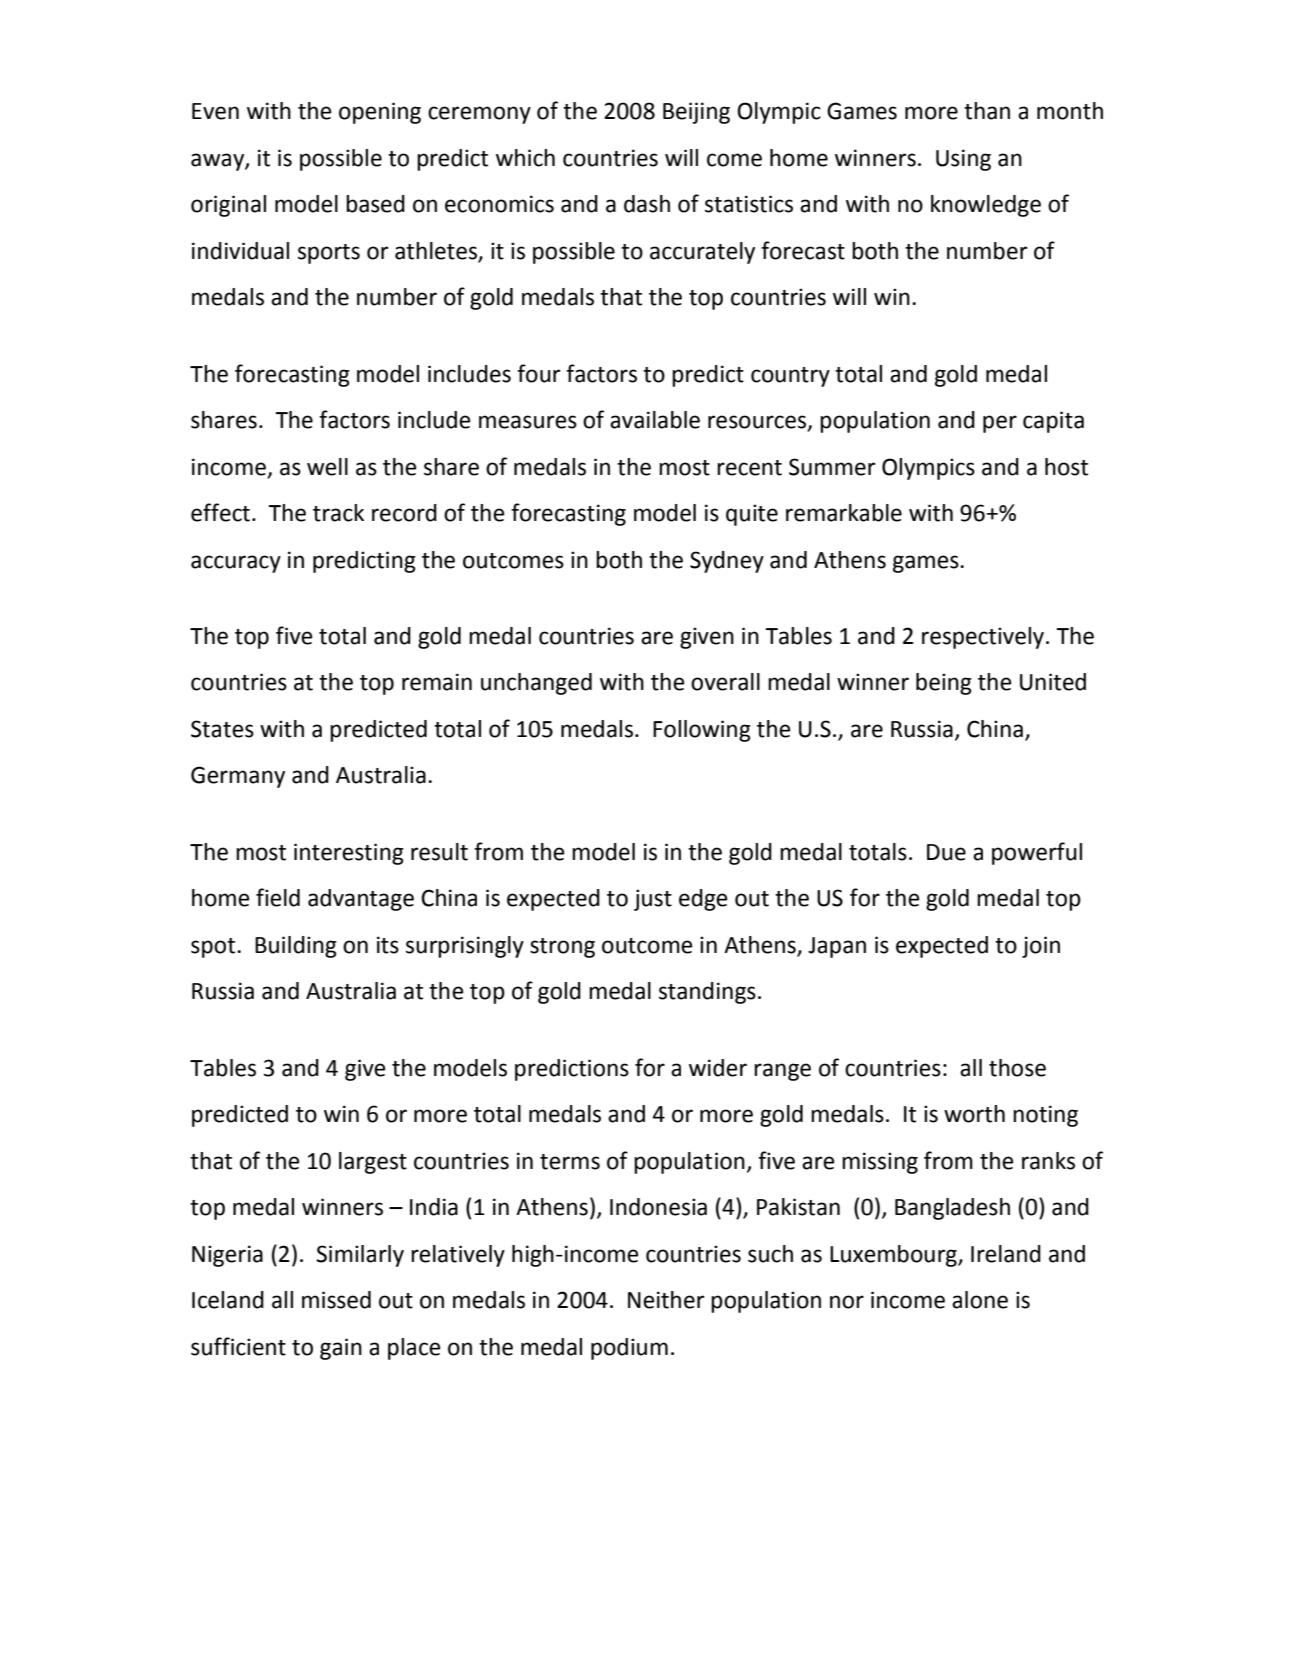 The image size is (1296, 1677). Describe the element at coordinates (696, 113) in the document. I see `Beijing` at that location.
